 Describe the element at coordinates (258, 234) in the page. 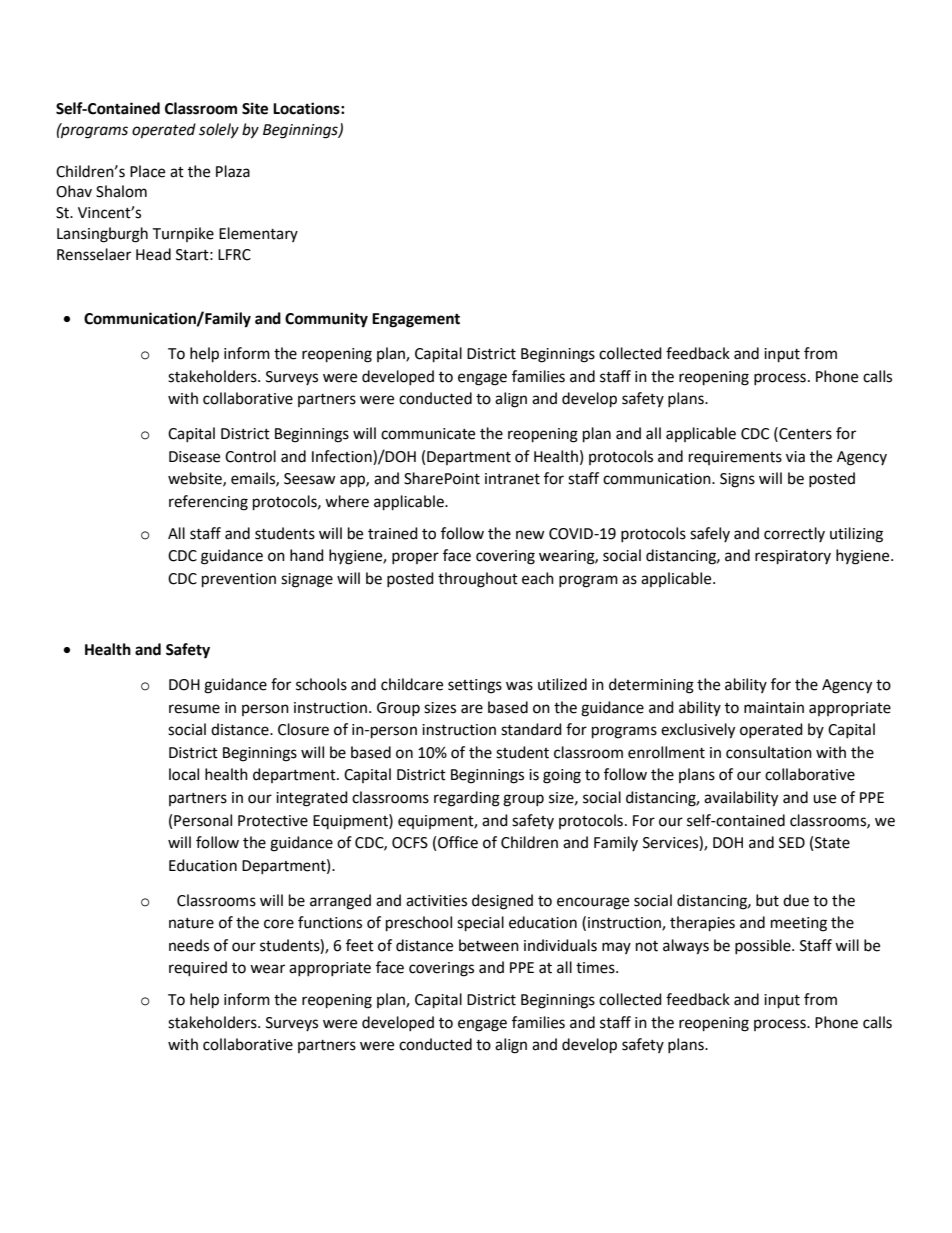

I see `Elementary` at that location.
